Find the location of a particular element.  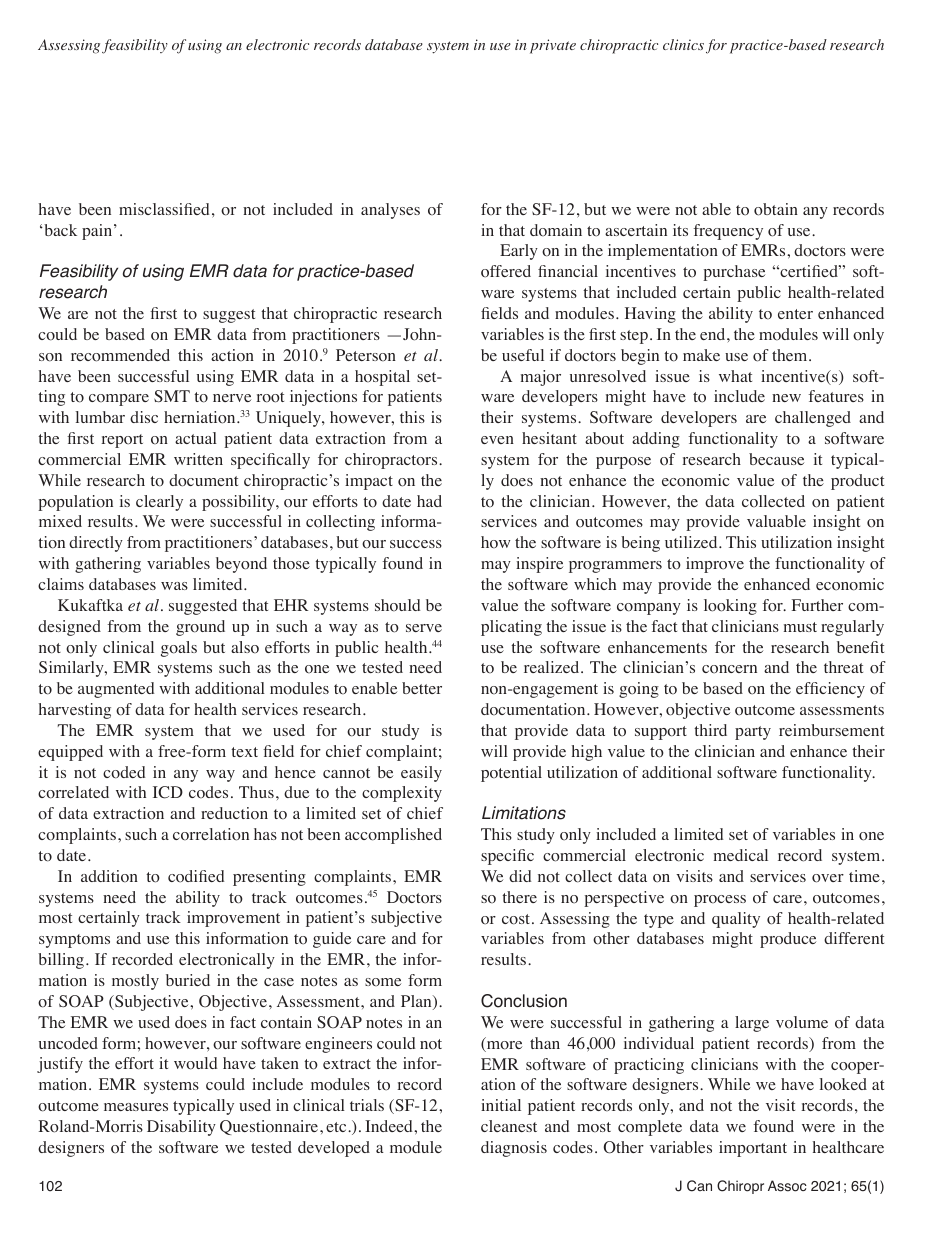

clinics is located at coordinates (683, 44).
